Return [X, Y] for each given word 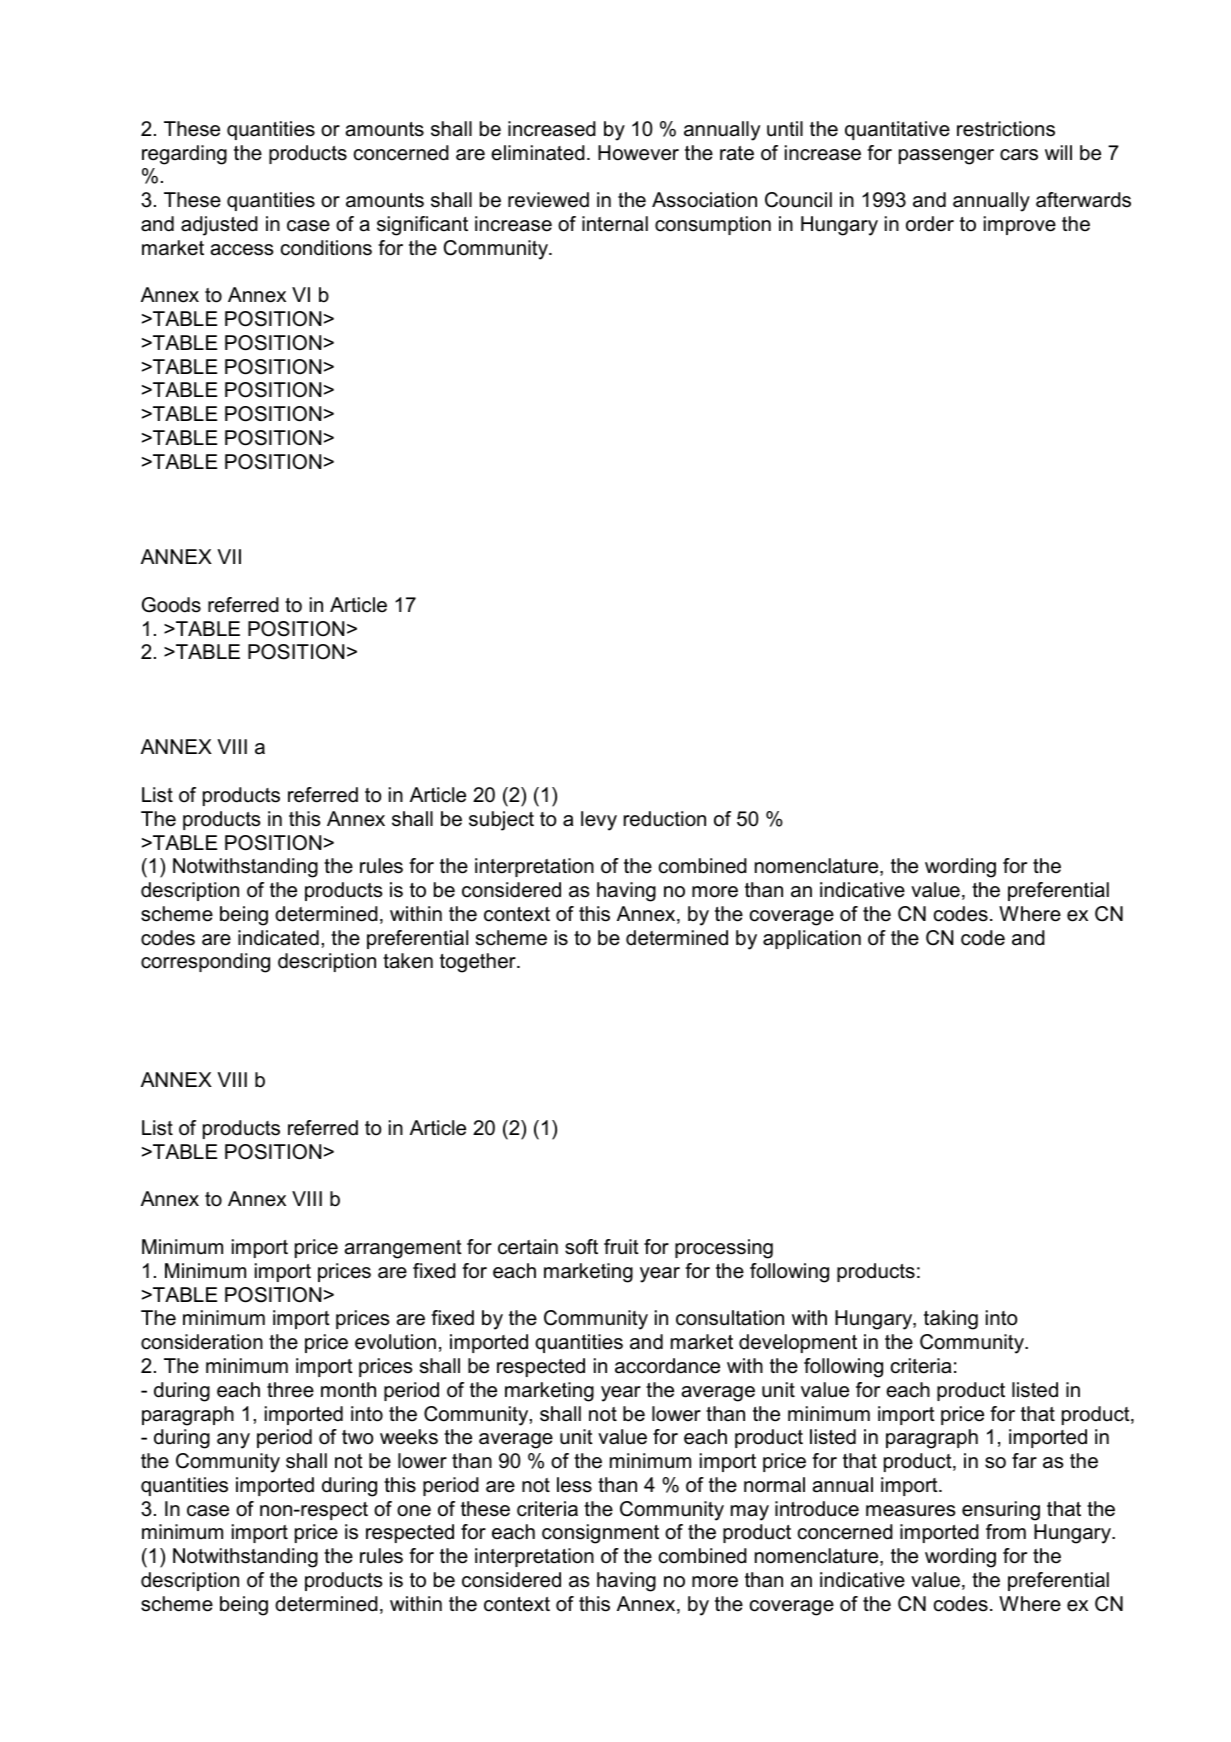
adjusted [219, 226]
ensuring [1001, 1511]
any [233, 1441]
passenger [946, 157]
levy [599, 821]
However [638, 153]
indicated [278, 938]
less [574, 1485]
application [812, 939]
